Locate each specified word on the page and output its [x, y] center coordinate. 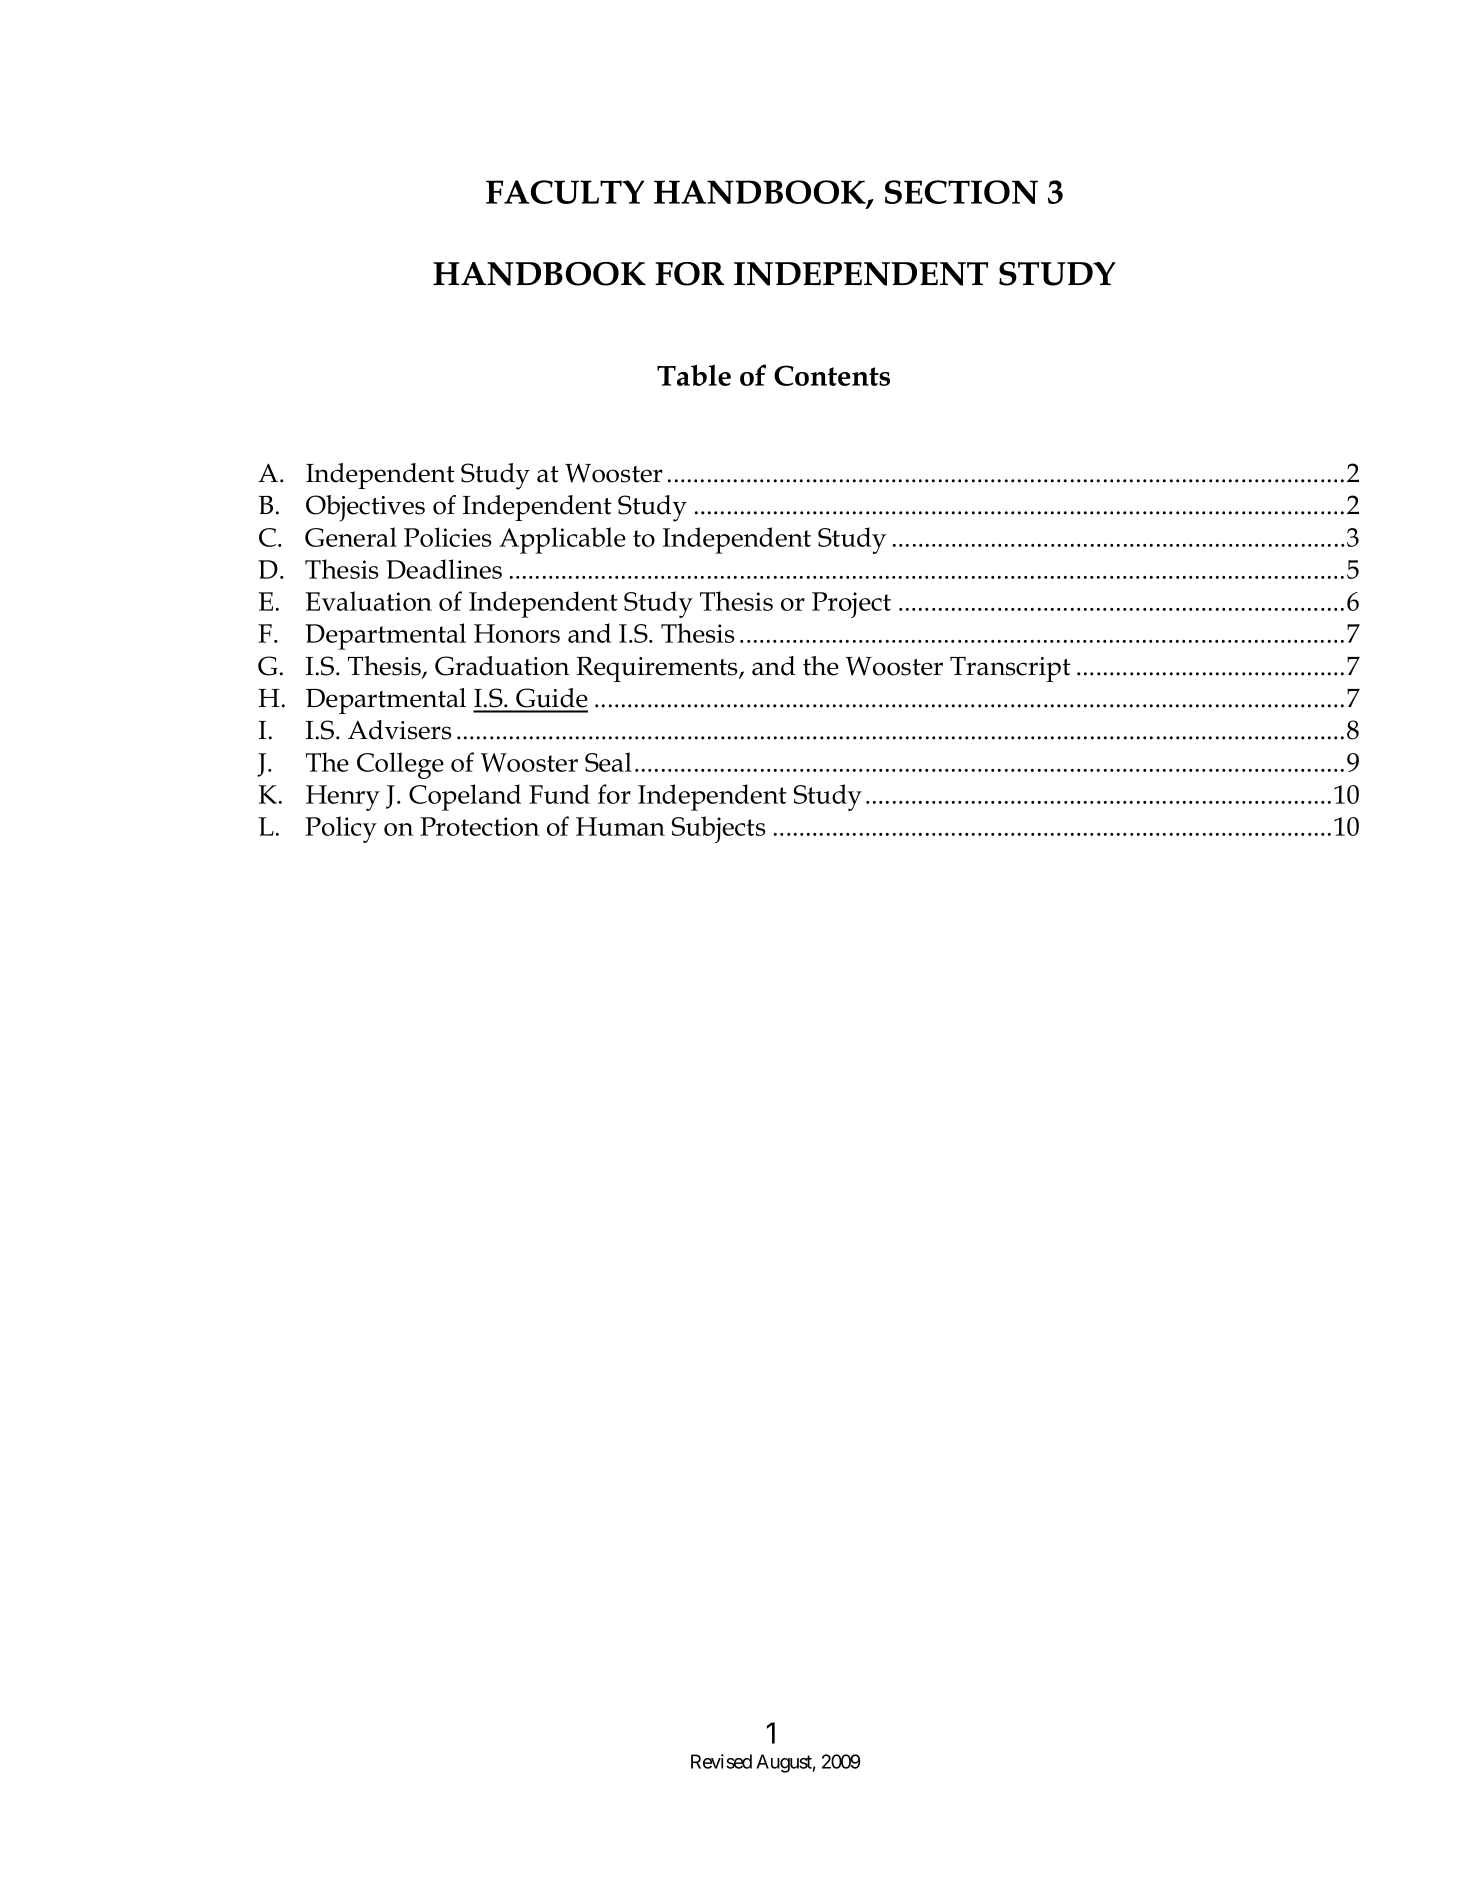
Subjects [719, 829]
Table [694, 375]
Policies [448, 537]
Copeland [465, 797]
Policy [341, 829]
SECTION [961, 192]
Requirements [658, 669]
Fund [559, 794]
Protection [479, 826]
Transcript [1010, 669]
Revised [721, 1761]
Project [851, 605]
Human [620, 826]
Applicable [562, 540]
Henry [343, 798]
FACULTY [565, 192]
